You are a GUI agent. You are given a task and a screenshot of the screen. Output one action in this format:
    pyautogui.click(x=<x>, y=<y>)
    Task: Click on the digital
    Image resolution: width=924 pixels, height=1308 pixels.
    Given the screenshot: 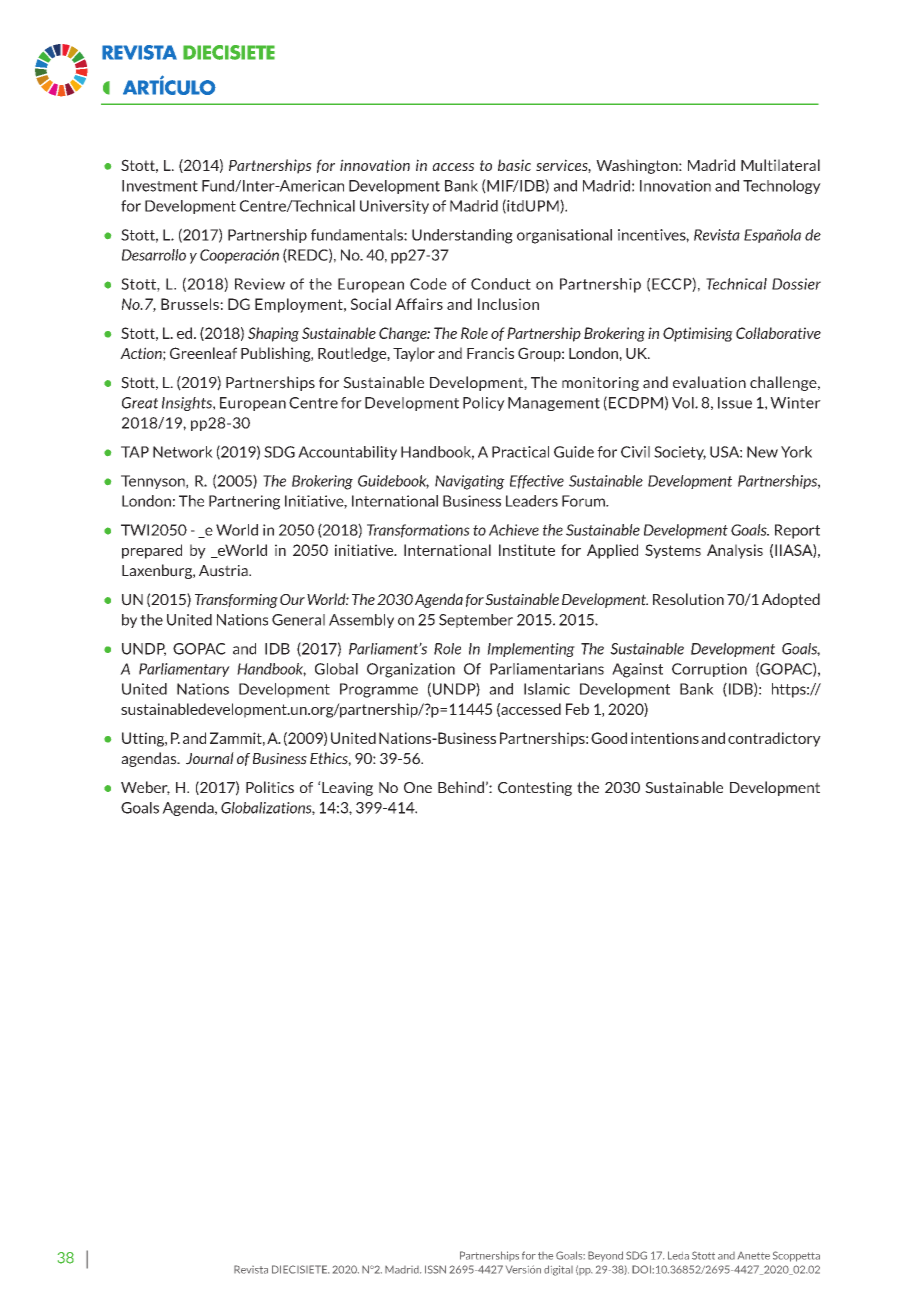 What is the action you would take?
    pyautogui.click(x=558, y=1270)
